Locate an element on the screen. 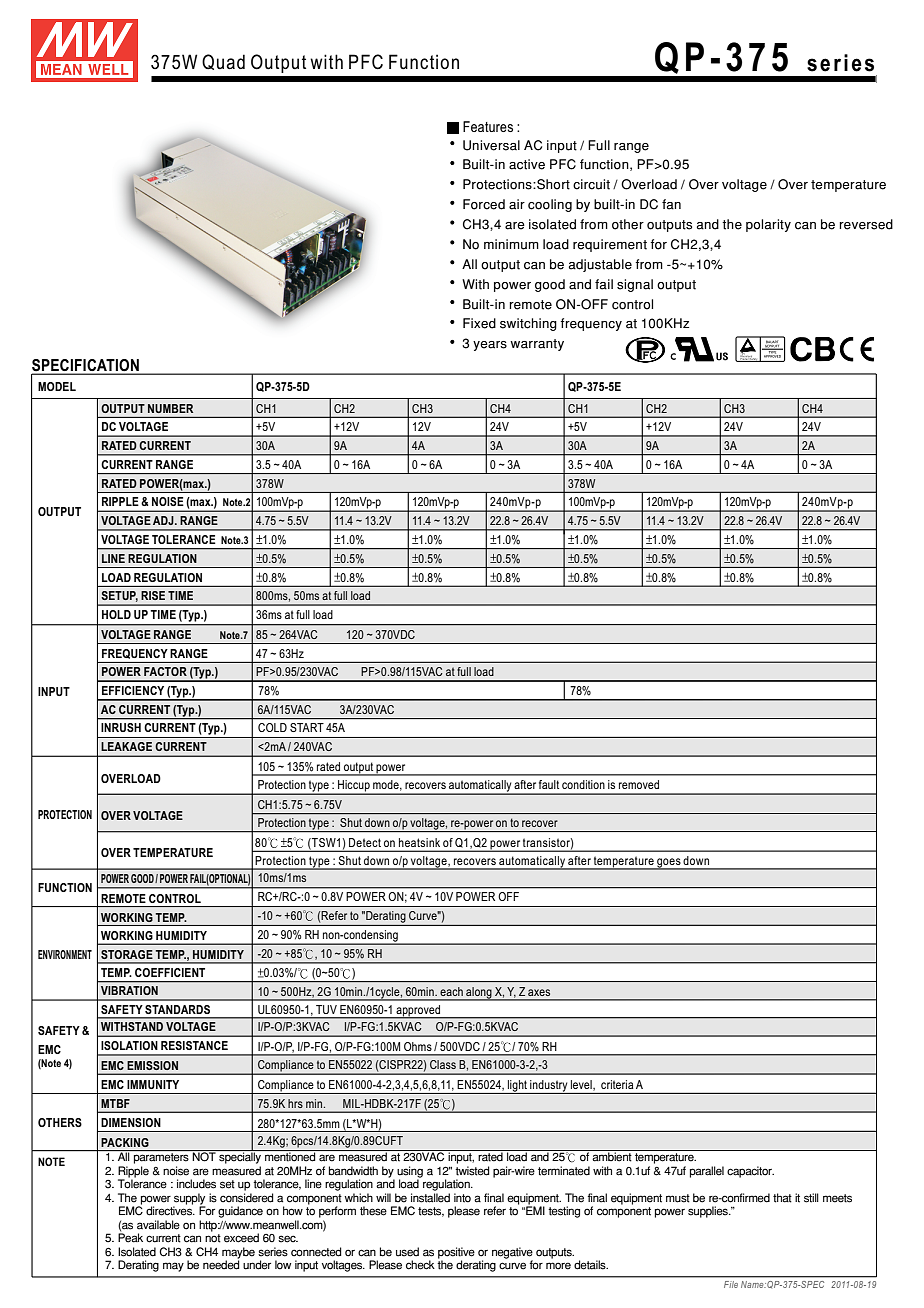  fault is located at coordinates (549, 784).
